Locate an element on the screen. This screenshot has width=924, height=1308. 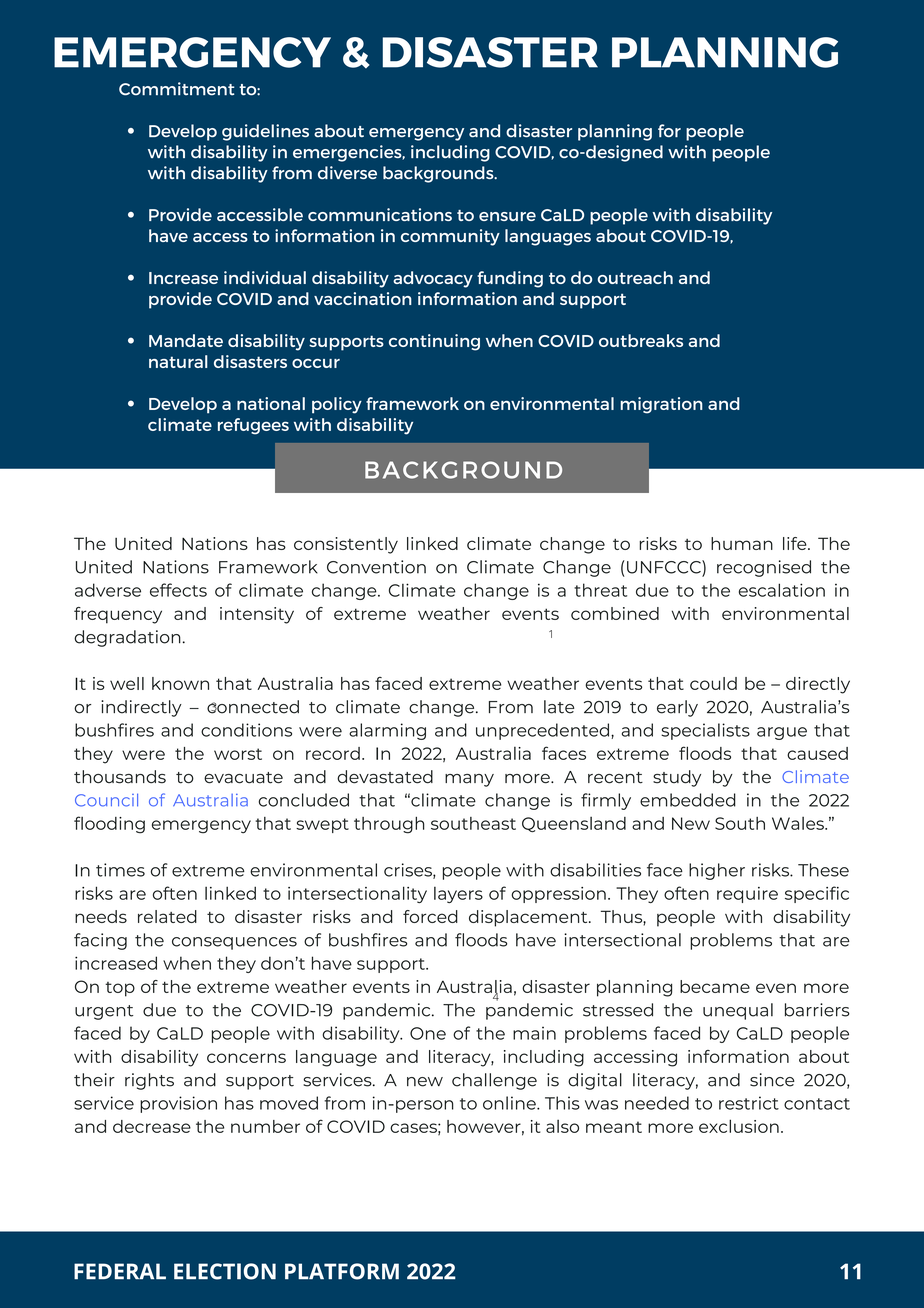
Commitment is located at coordinates (176, 89).
